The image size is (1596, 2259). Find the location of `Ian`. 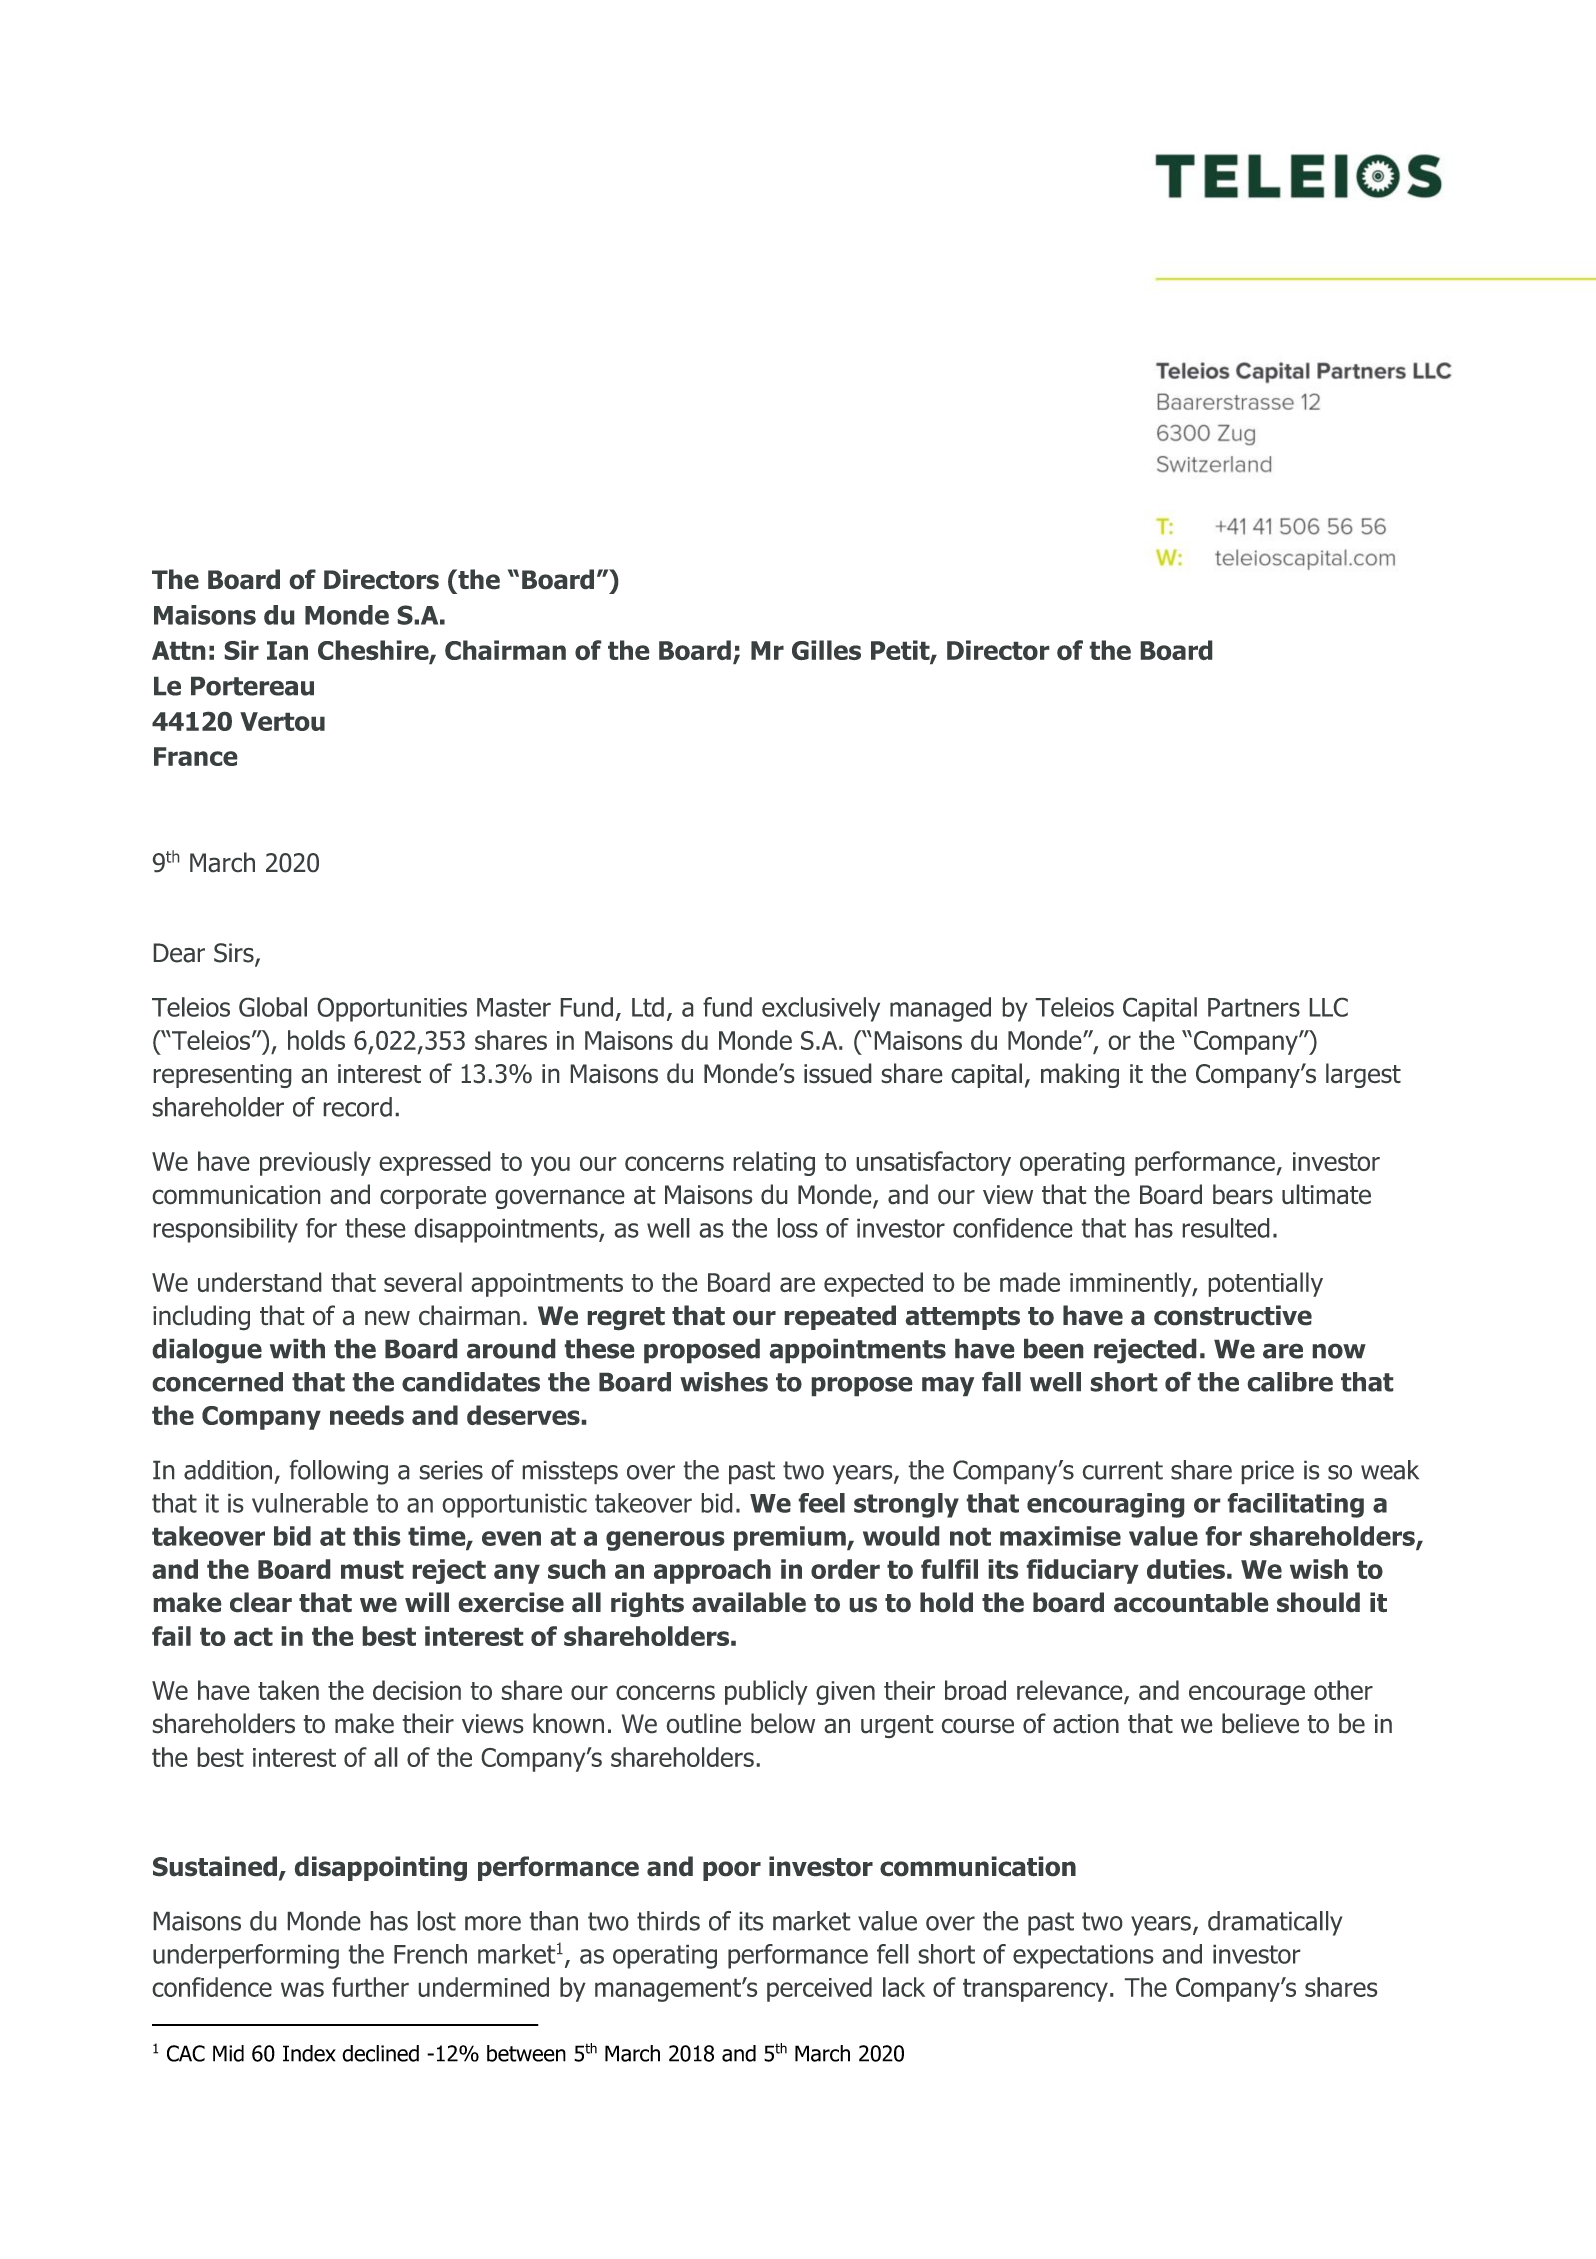

Ian is located at coordinates (287, 650).
